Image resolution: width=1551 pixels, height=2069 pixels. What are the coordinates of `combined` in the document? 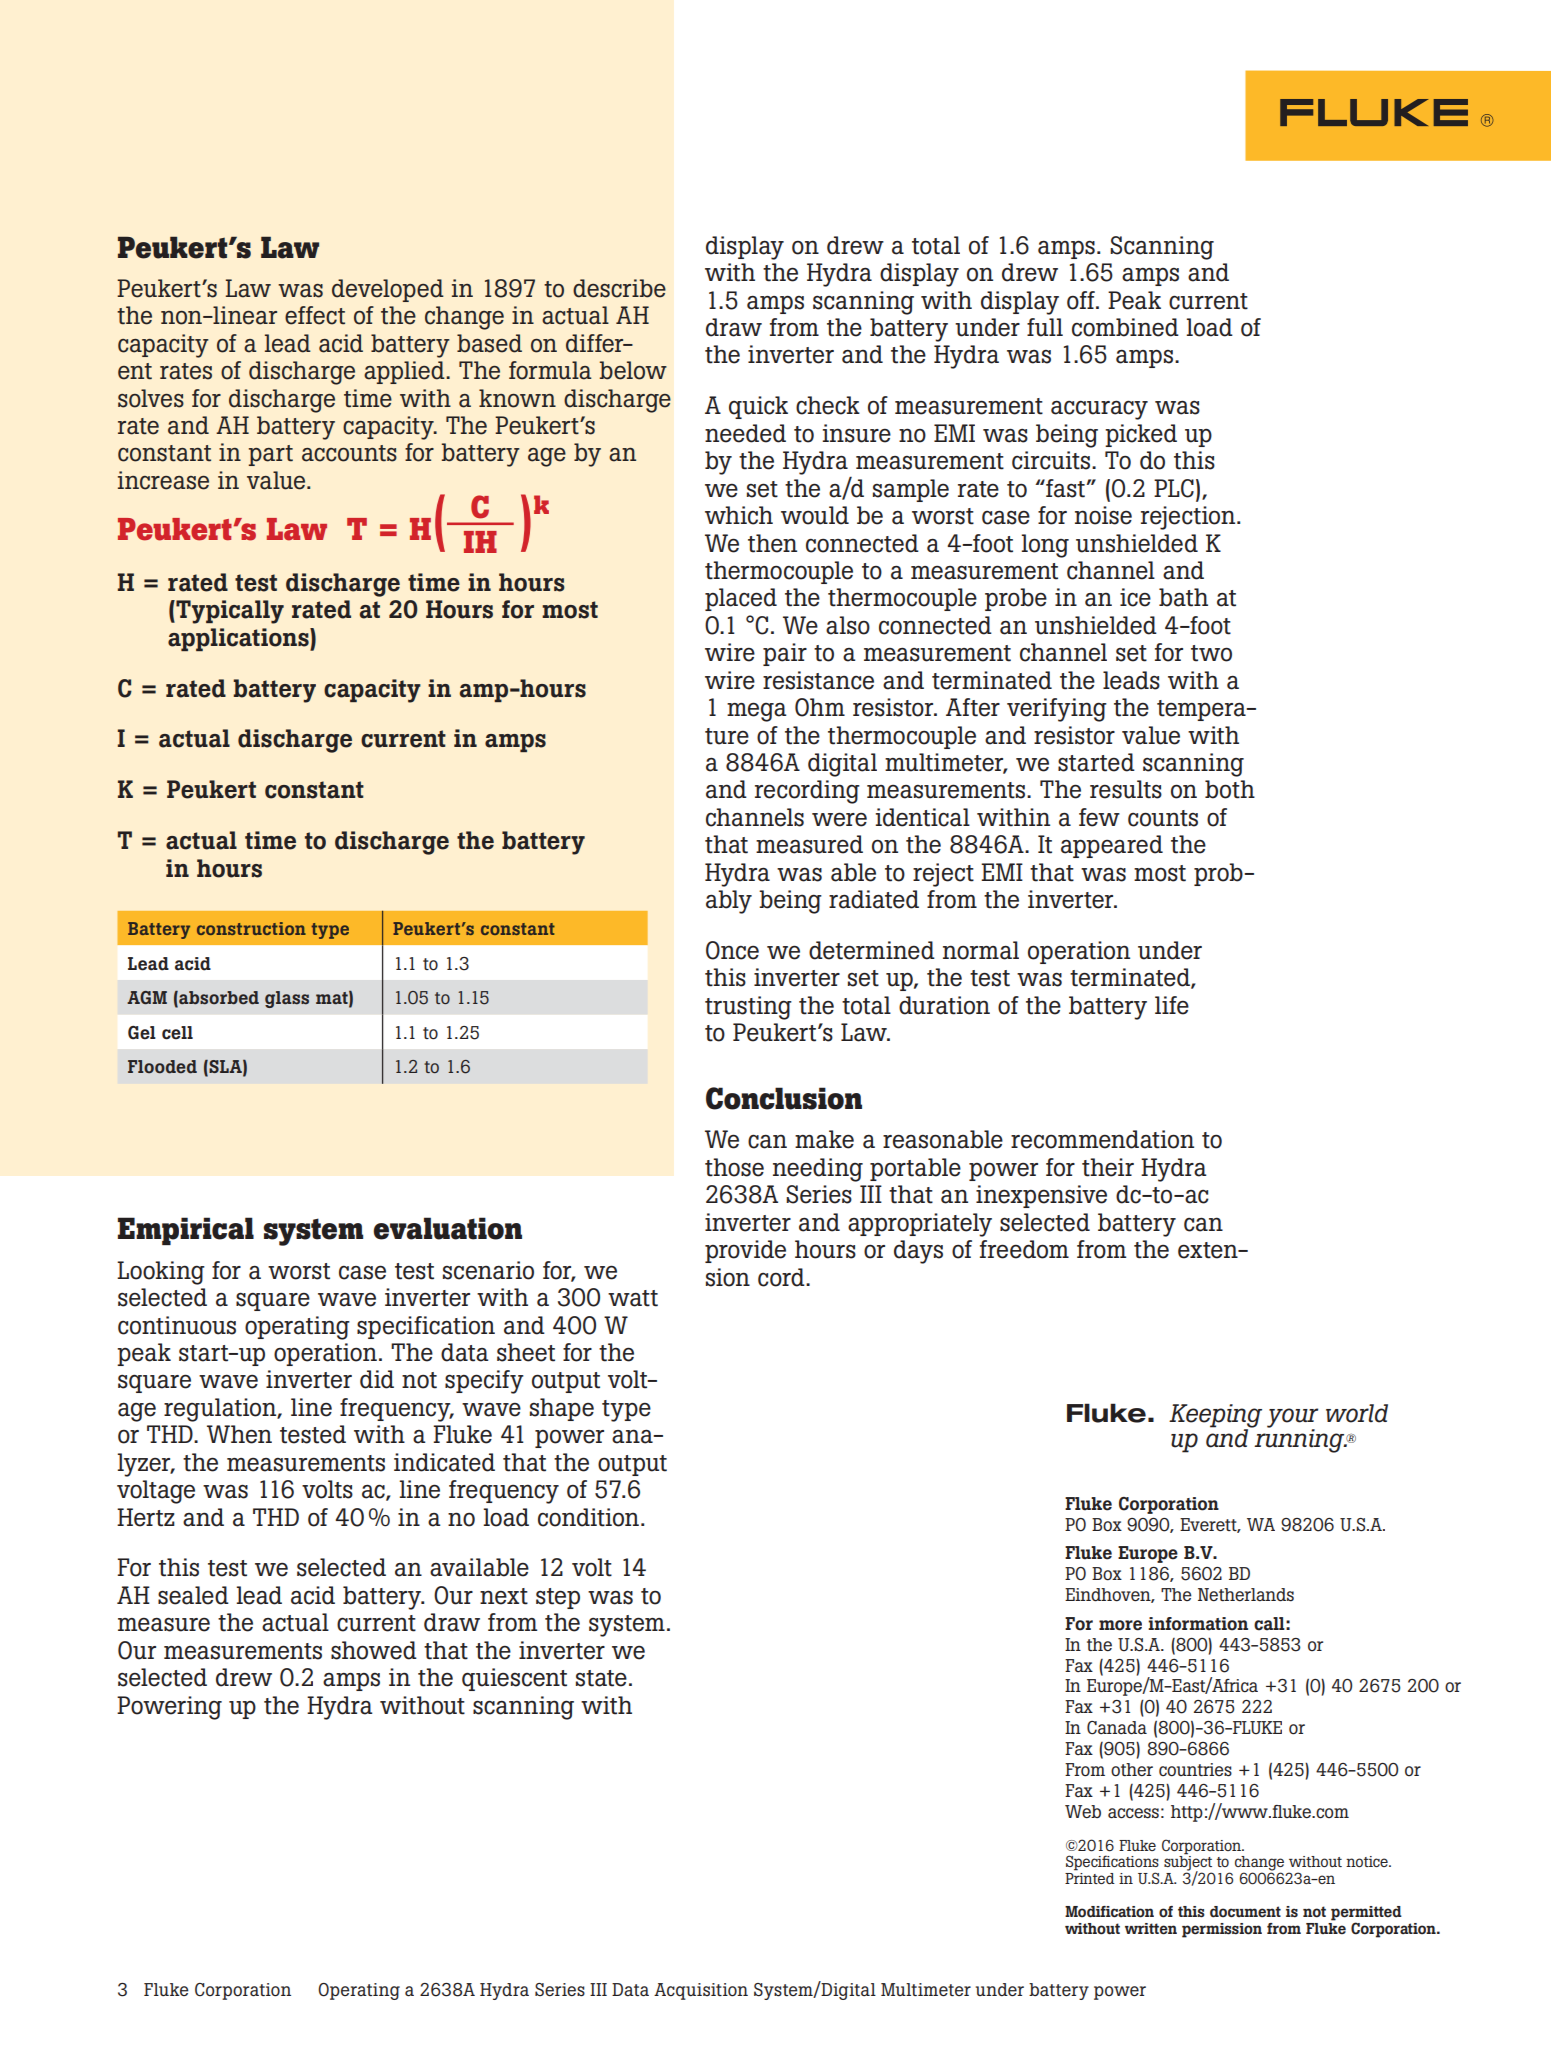 It's located at (1125, 327).
